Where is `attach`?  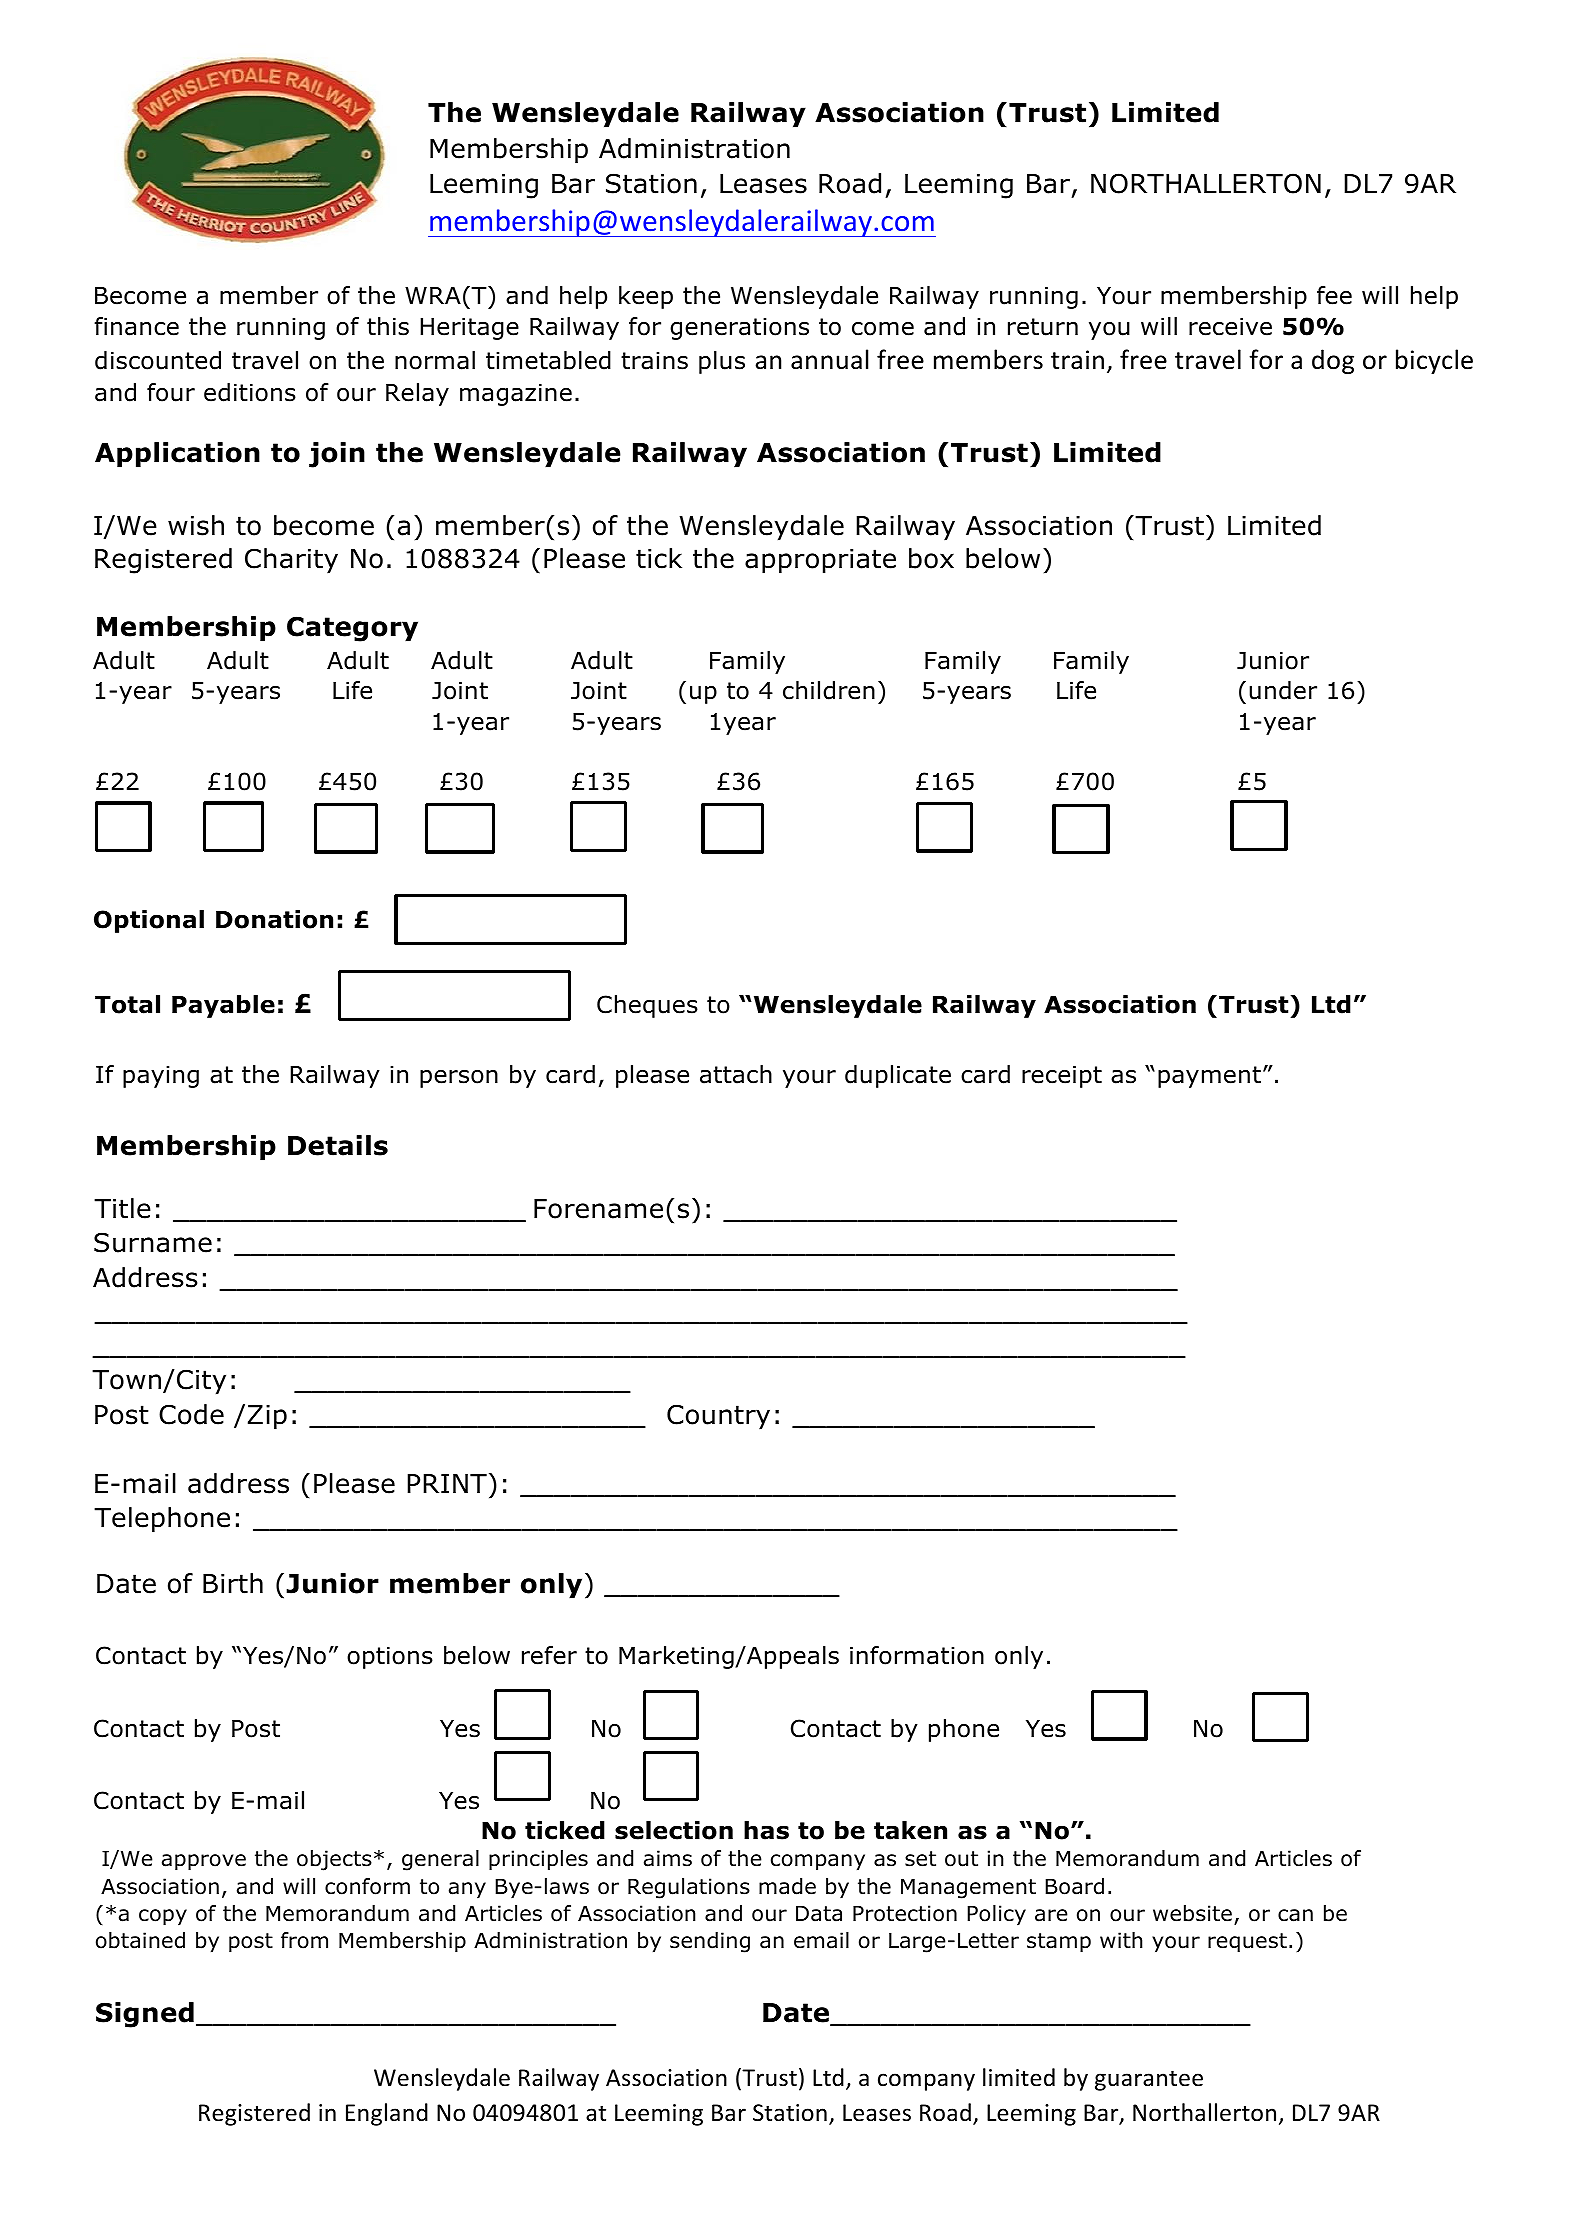
attach is located at coordinates (736, 1074).
